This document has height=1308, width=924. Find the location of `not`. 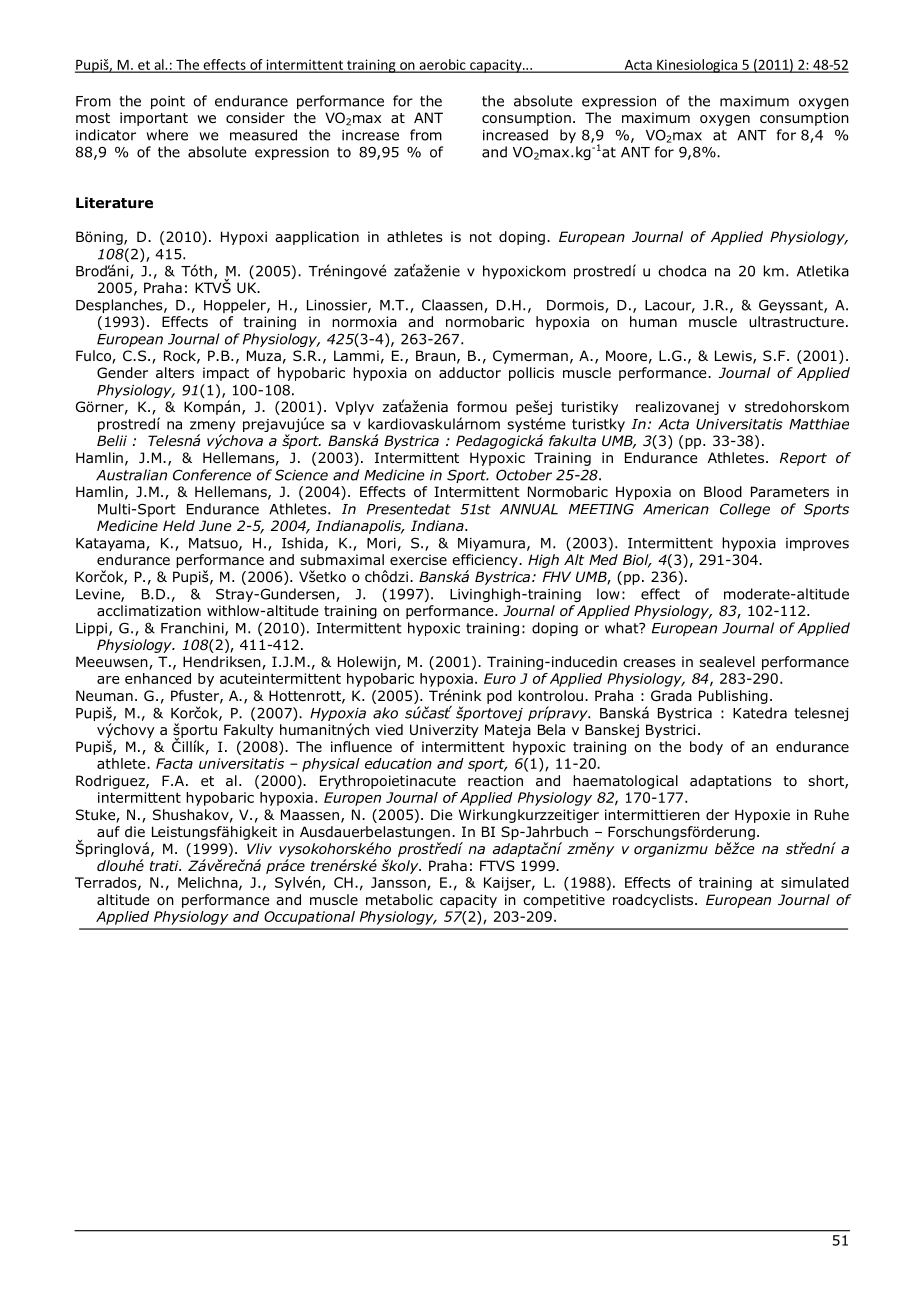

not is located at coordinates (481, 237).
